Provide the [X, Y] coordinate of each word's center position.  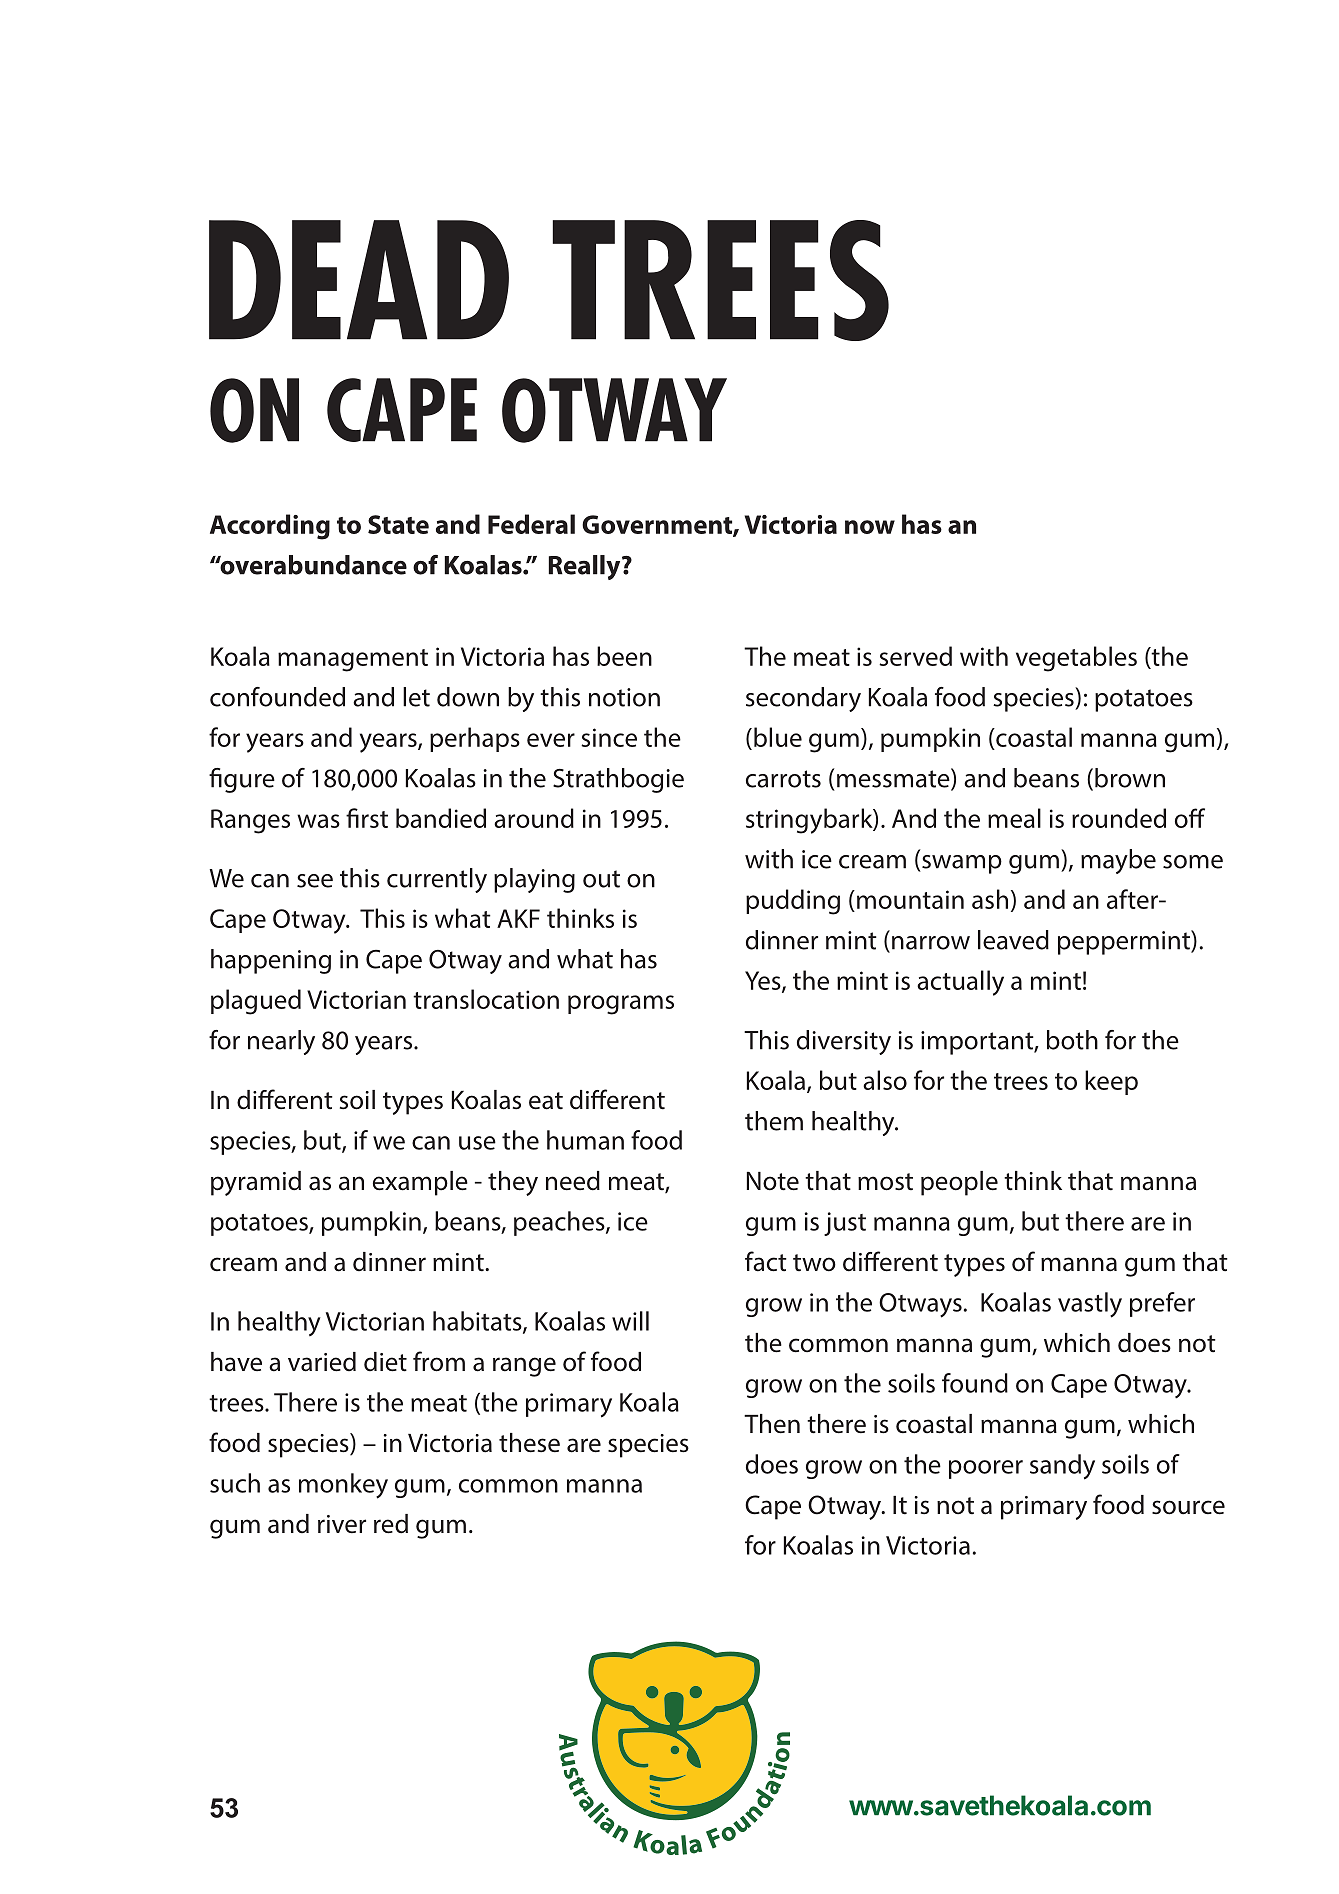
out [601, 879]
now [870, 527]
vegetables [1076, 659]
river [342, 1524]
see [315, 881]
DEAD [359, 280]
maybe [1118, 861]
